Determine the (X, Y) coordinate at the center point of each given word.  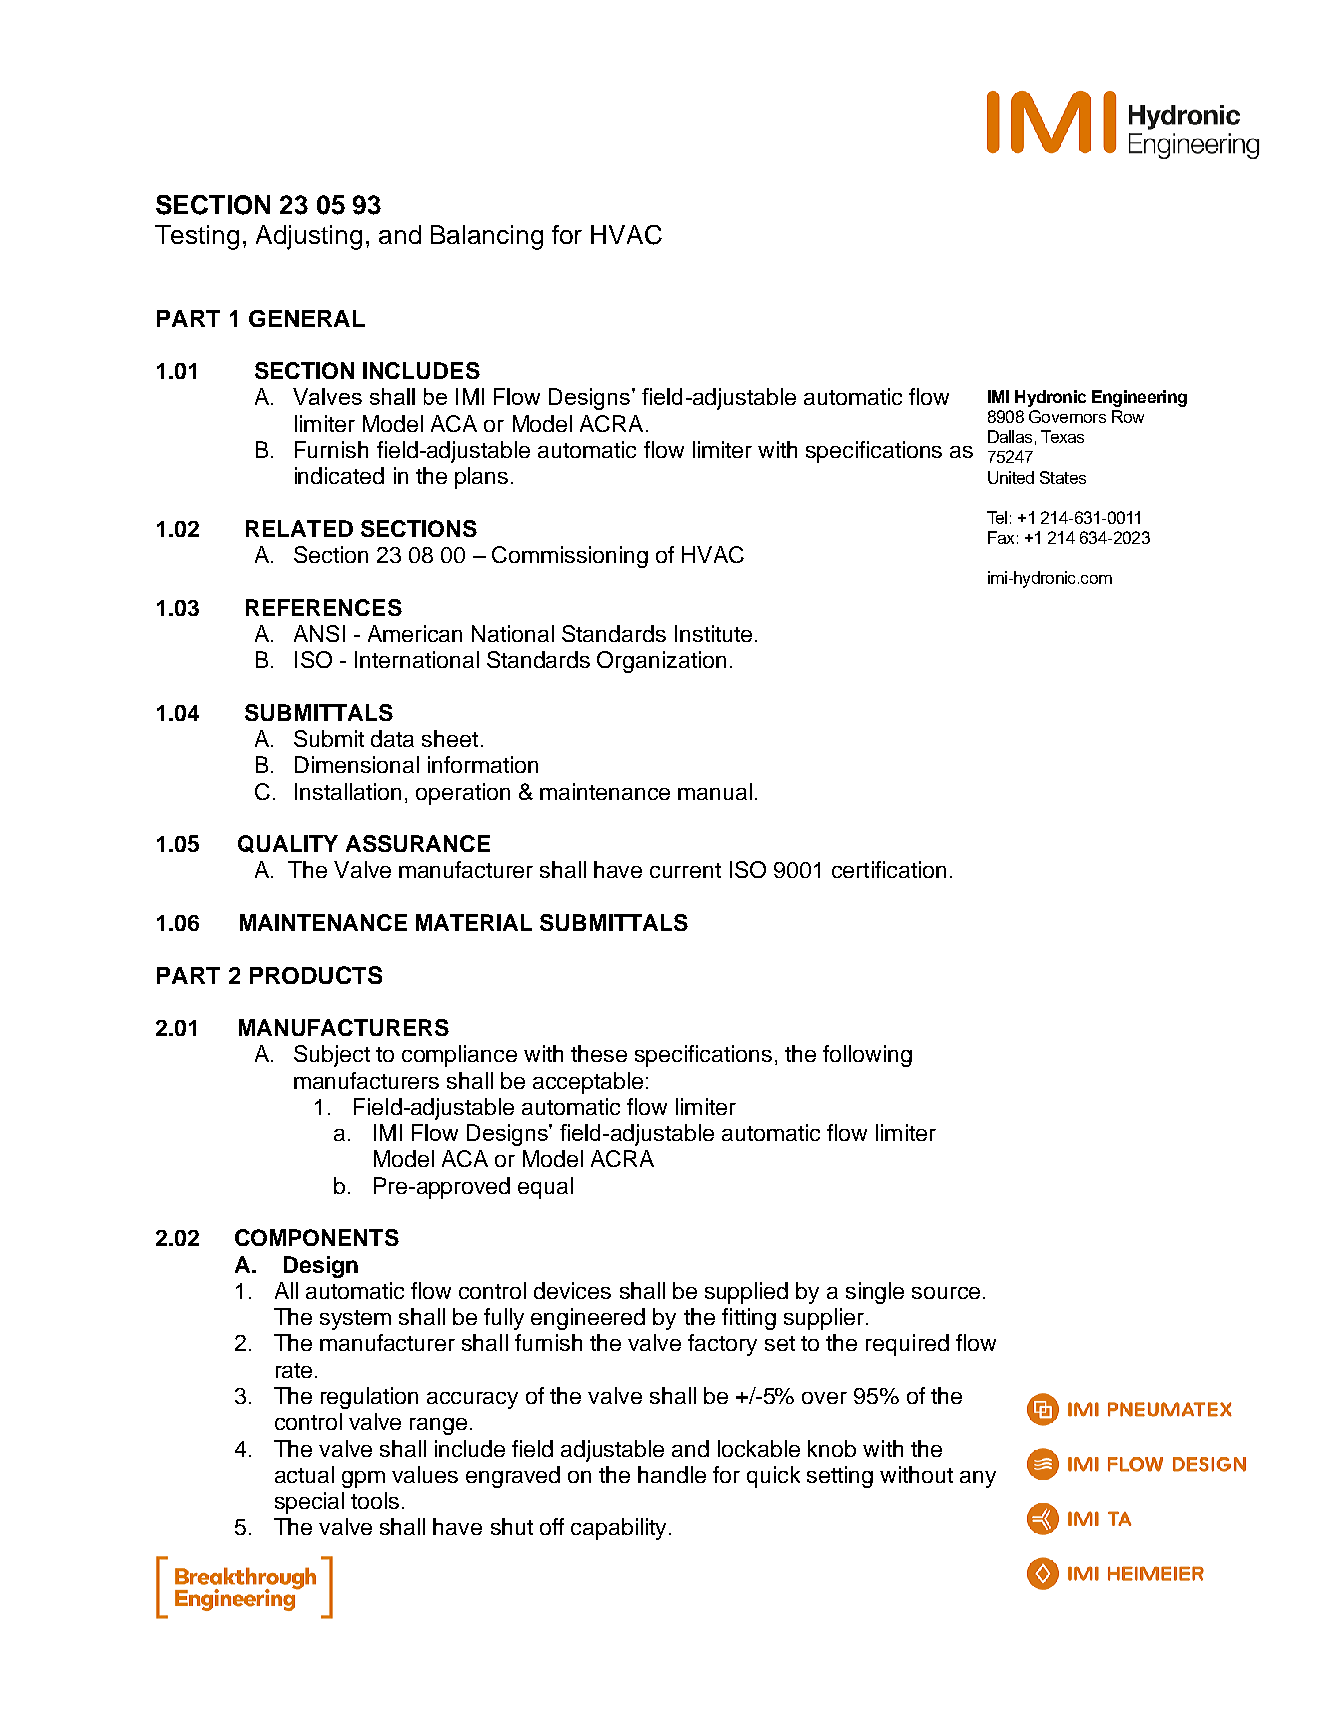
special (309, 1503)
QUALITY (288, 844)
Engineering (1139, 398)
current (685, 870)
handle (672, 1474)
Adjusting (309, 237)
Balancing (487, 237)
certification (889, 869)
